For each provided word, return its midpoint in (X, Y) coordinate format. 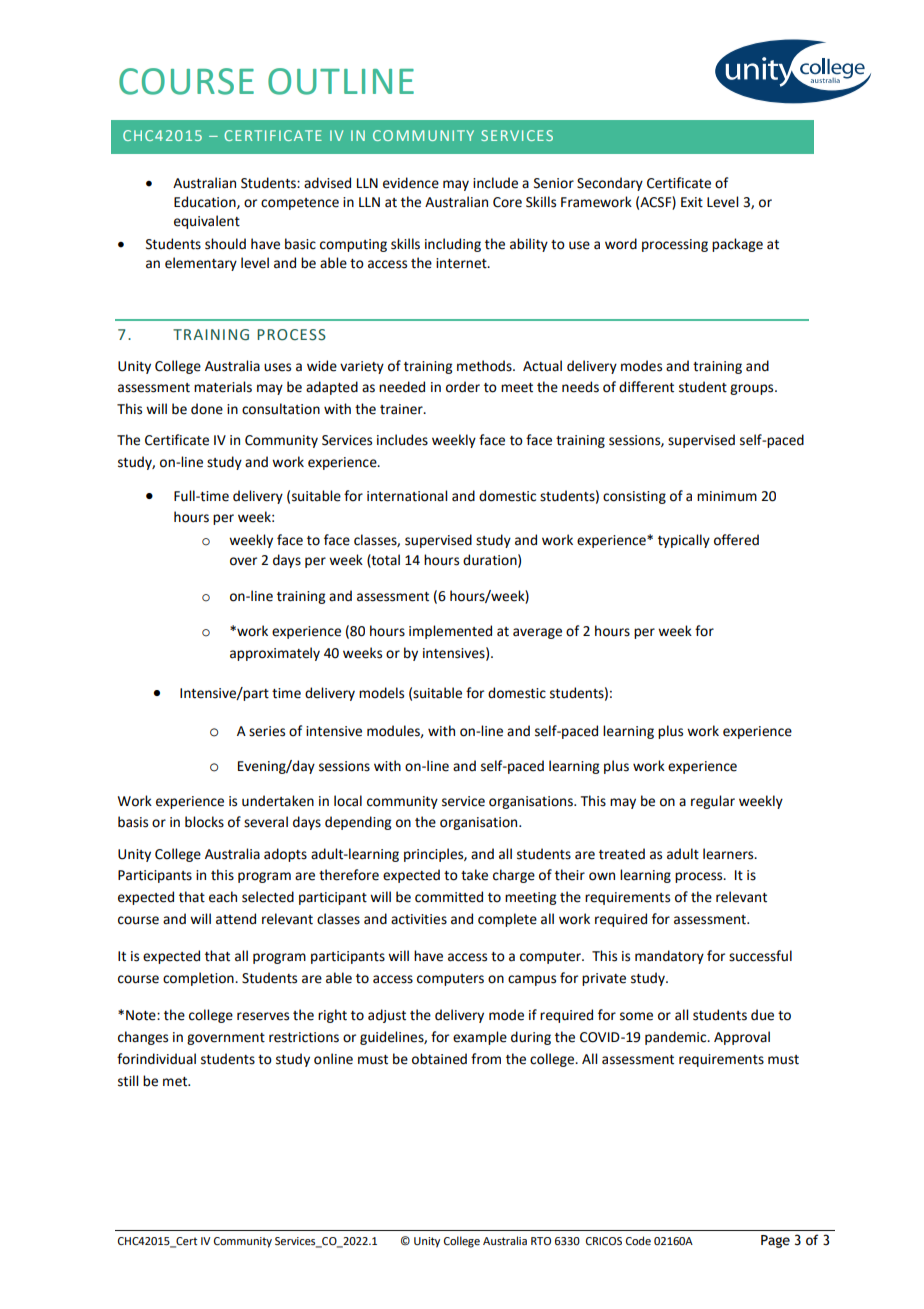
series (267, 731)
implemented (450, 632)
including (453, 245)
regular (713, 802)
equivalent (207, 222)
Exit (692, 202)
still (128, 1081)
